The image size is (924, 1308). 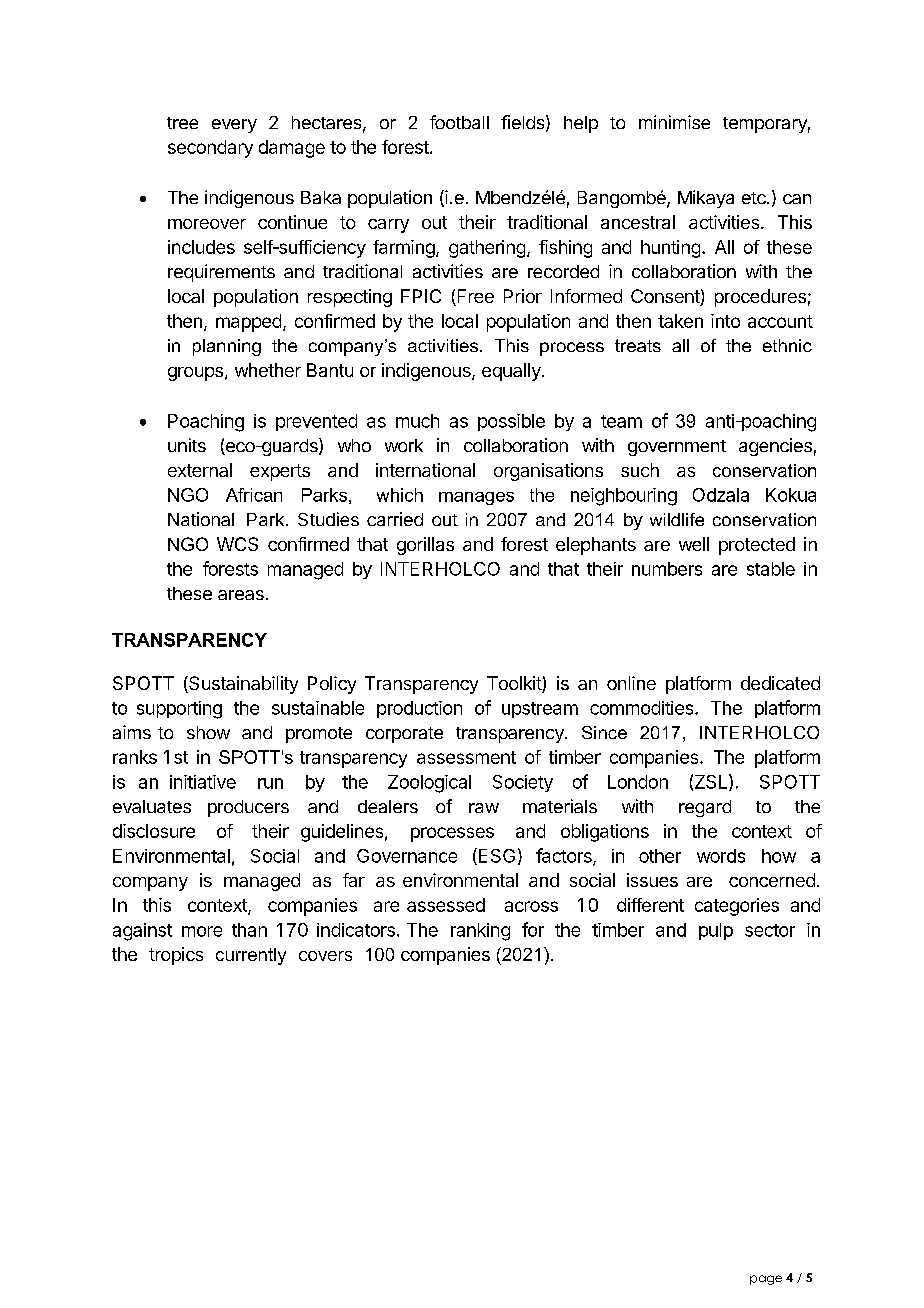 I want to click on ranking, so click(x=480, y=932).
